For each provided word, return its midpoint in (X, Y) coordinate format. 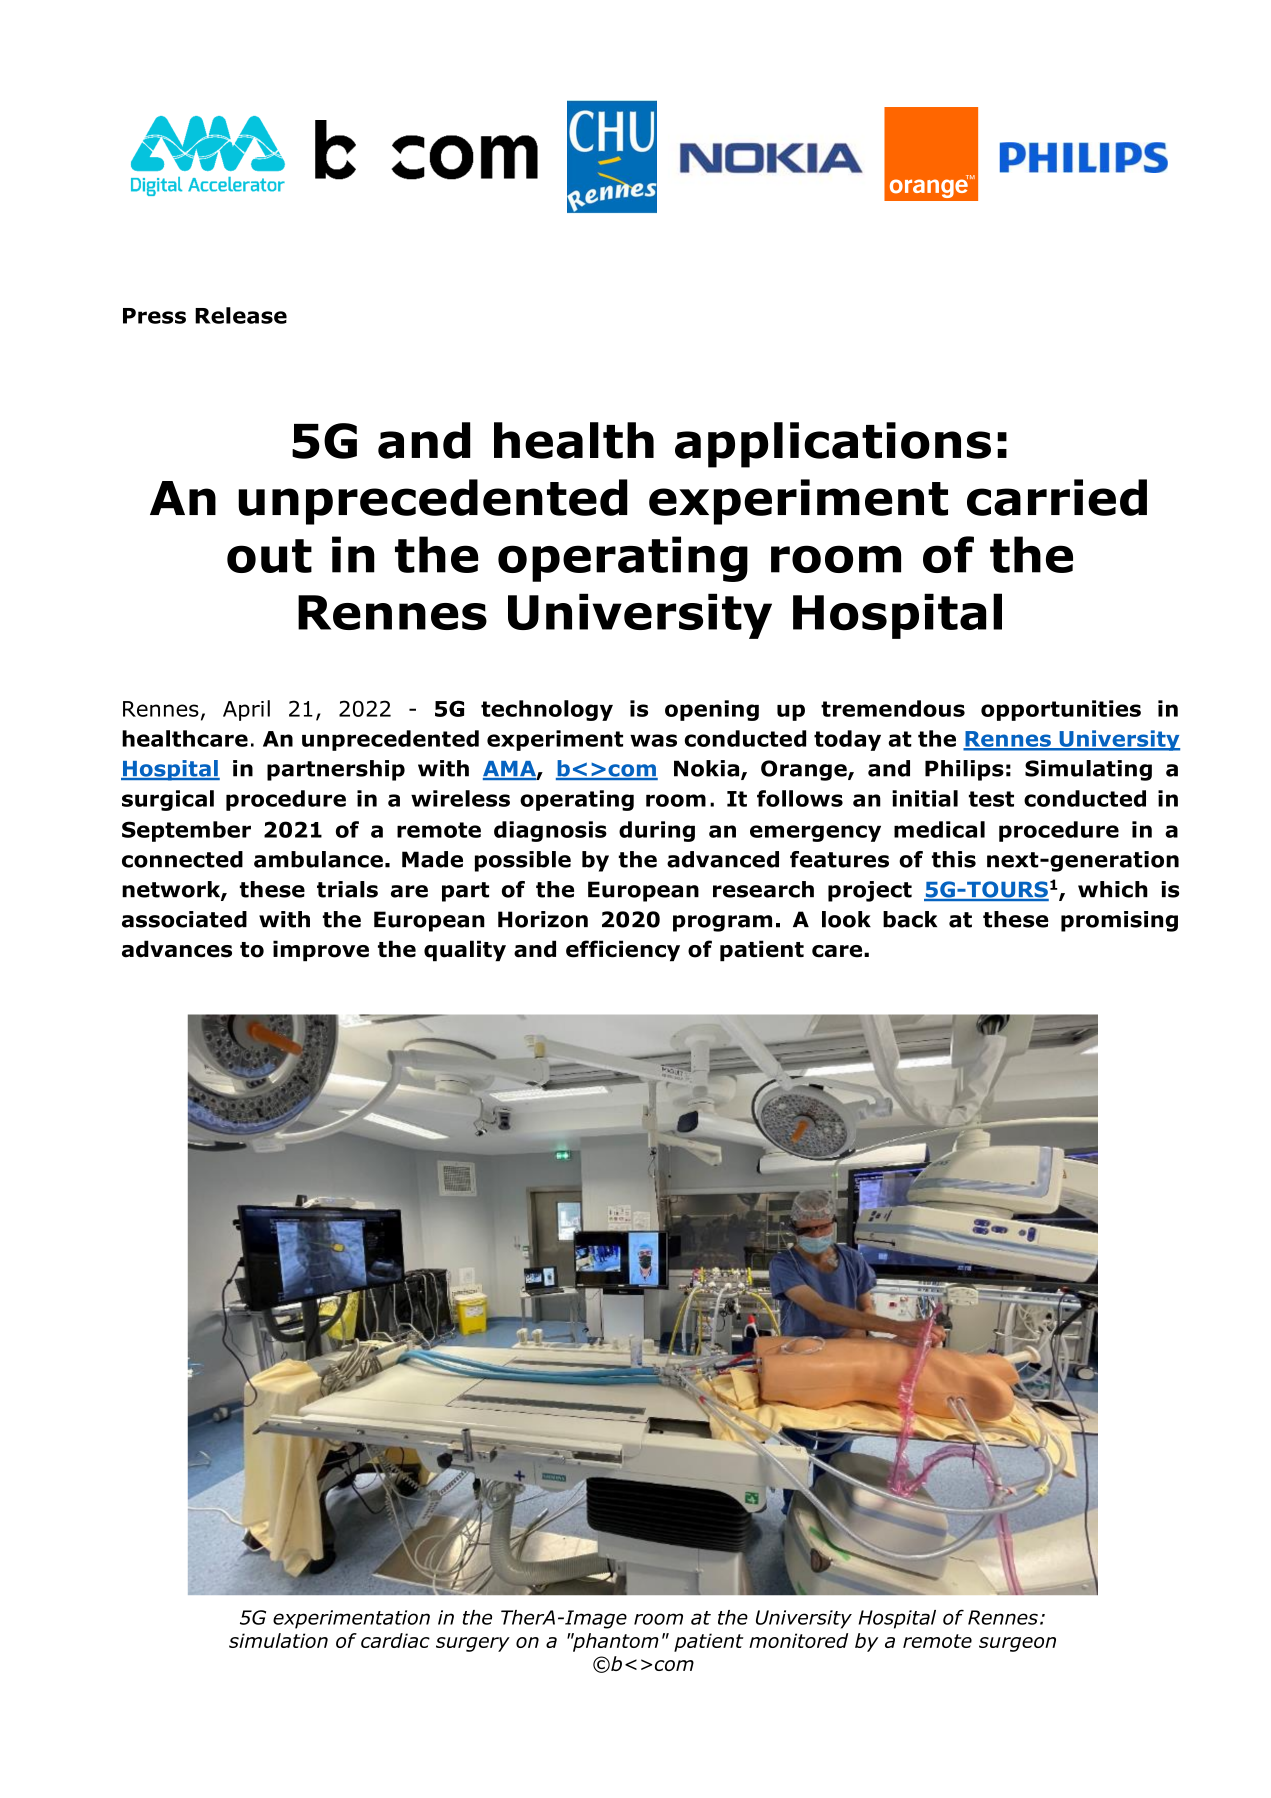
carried (1057, 497)
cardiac (395, 1640)
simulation (278, 1640)
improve (321, 951)
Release (241, 315)
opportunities (1061, 710)
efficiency (623, 951)
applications (833, 445)
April (246, 710)
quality (465, 951)
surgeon (1017, 1644)
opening (712, 710)
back (910, 919)
